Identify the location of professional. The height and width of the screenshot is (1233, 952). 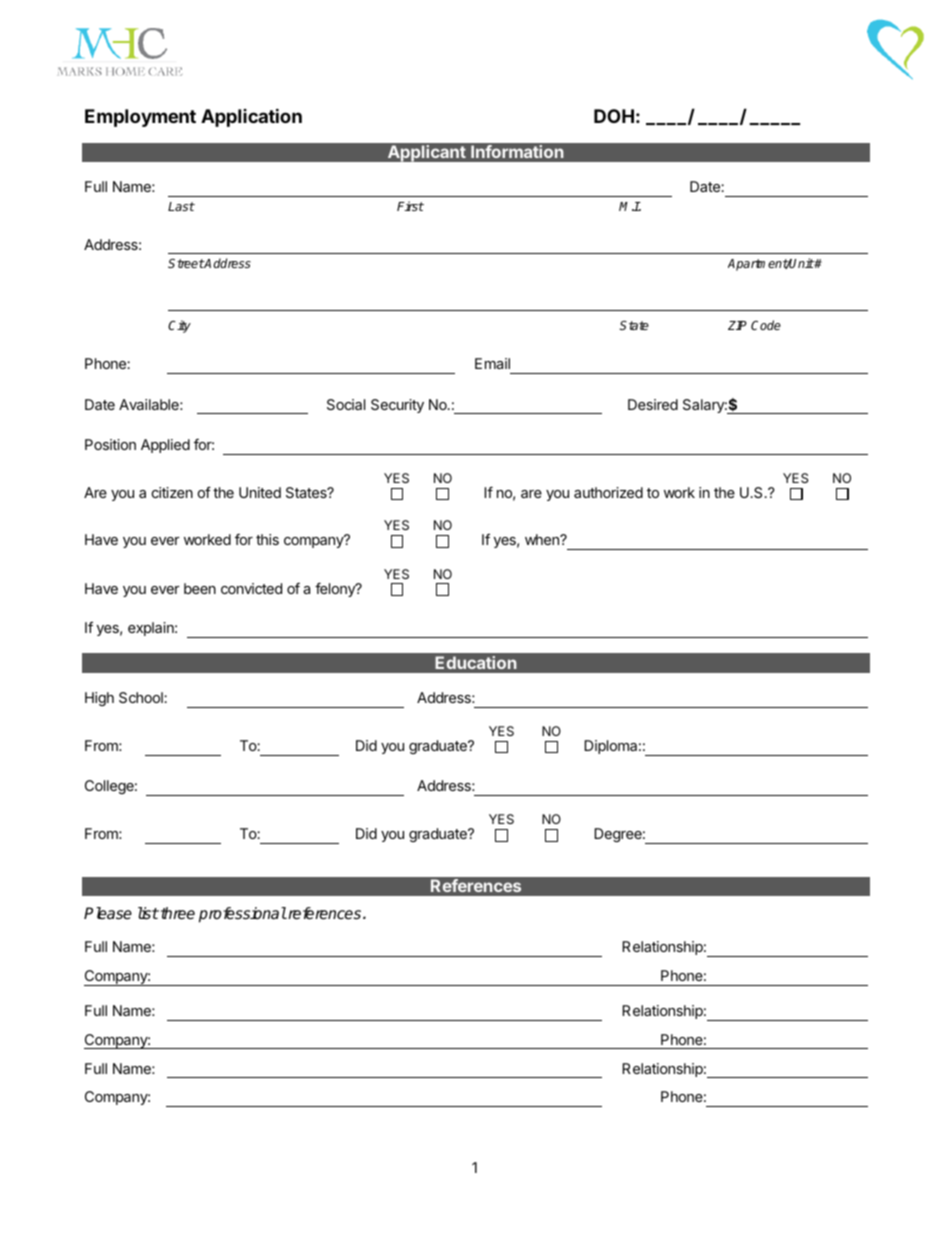
(243, 915).
